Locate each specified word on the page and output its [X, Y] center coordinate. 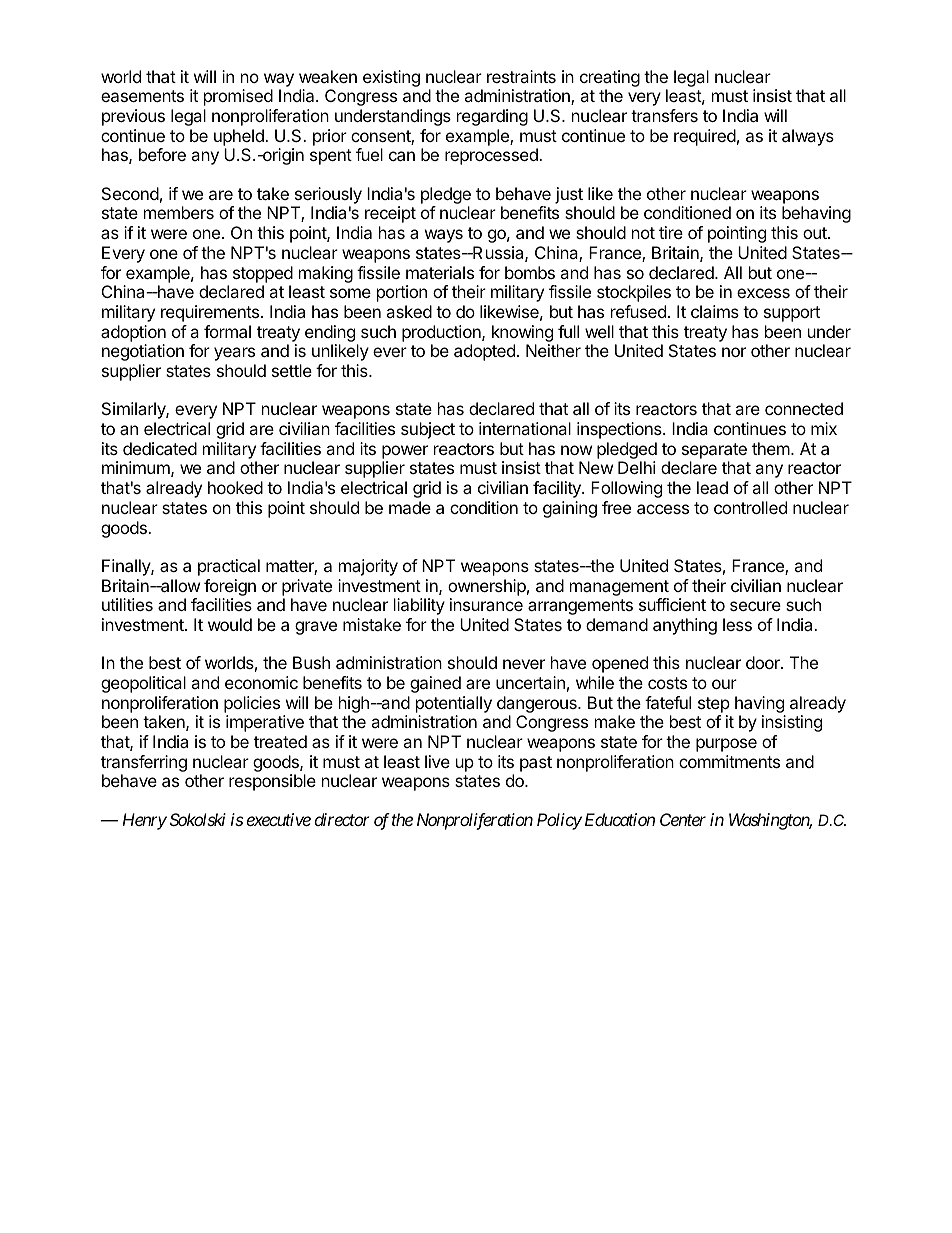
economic [261, 682]
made [410, 507]
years [234, 354]
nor [734, 352]
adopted [484, 352]
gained [435, 684]
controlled [750, 507]
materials [440, 272]
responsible [272, 782]
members [179, 212]
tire [671, 232]
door [764, 662]
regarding [492, 117]
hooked [235, 487]
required [705, 137]
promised [238, 97]
